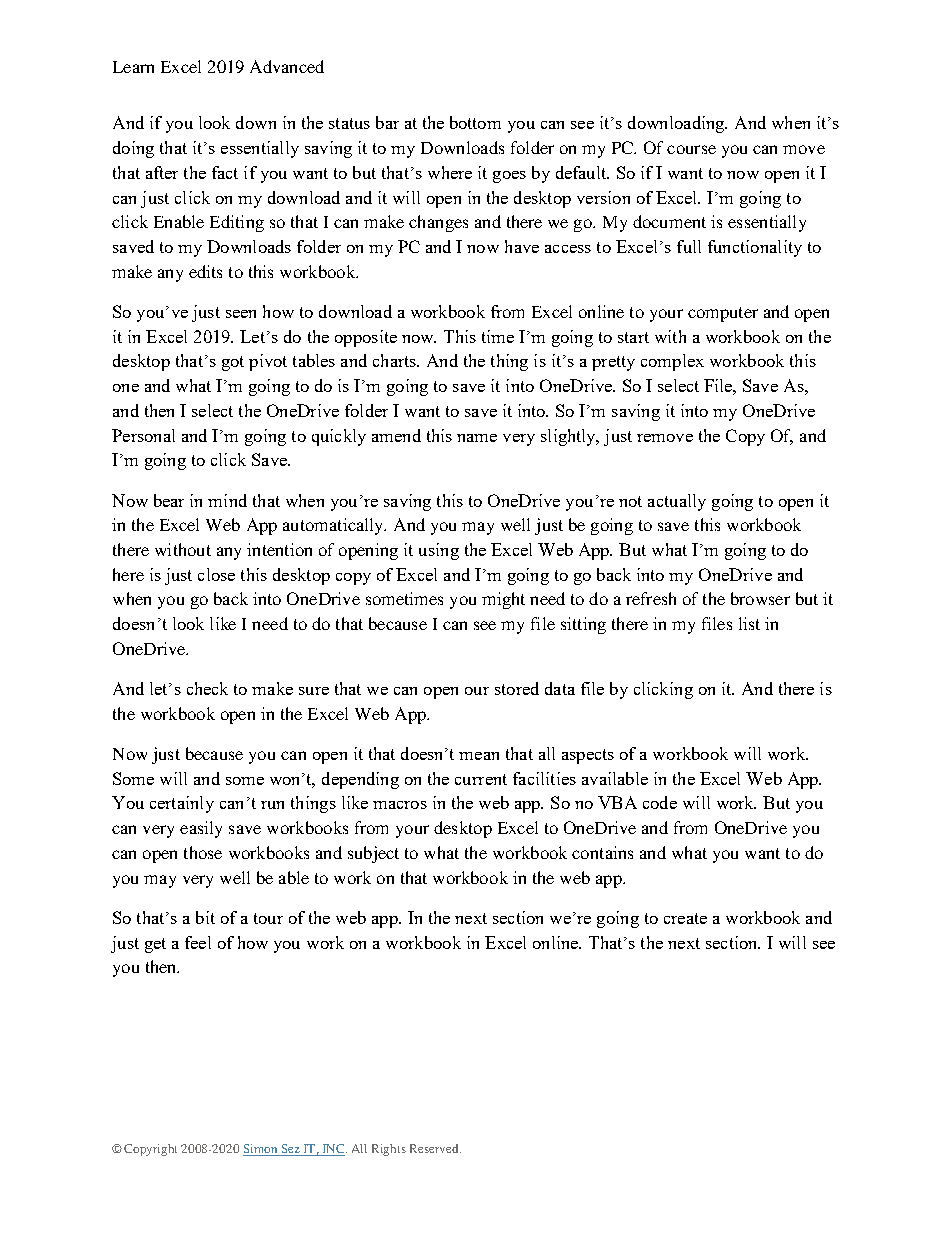 This image has height=1233, width=952. I want to click on Simon, so click(261, 1150).
